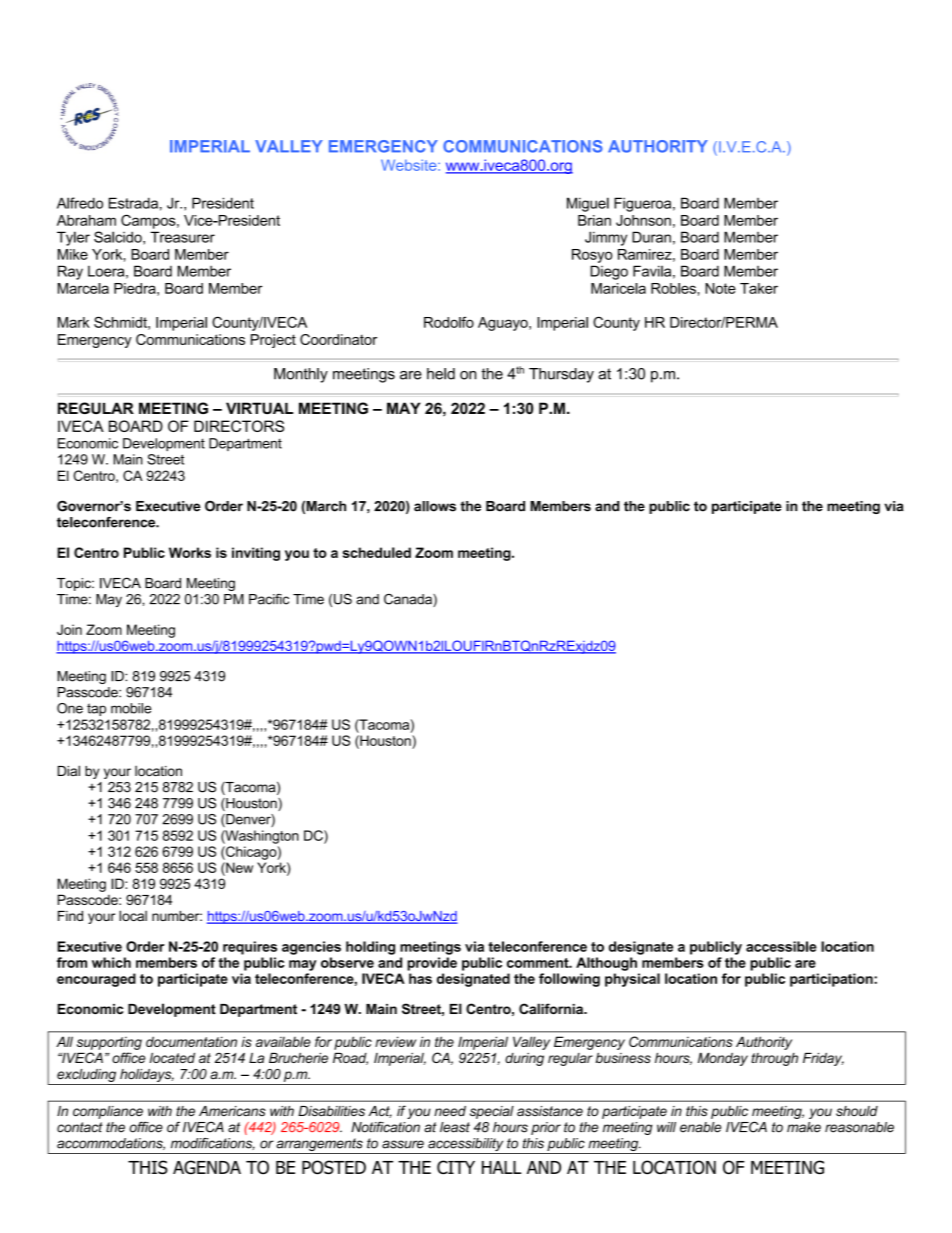 Image resolution: width=952 pixels, height=1233 pixels. I want to click on Treasurer, so click(182, 237).
